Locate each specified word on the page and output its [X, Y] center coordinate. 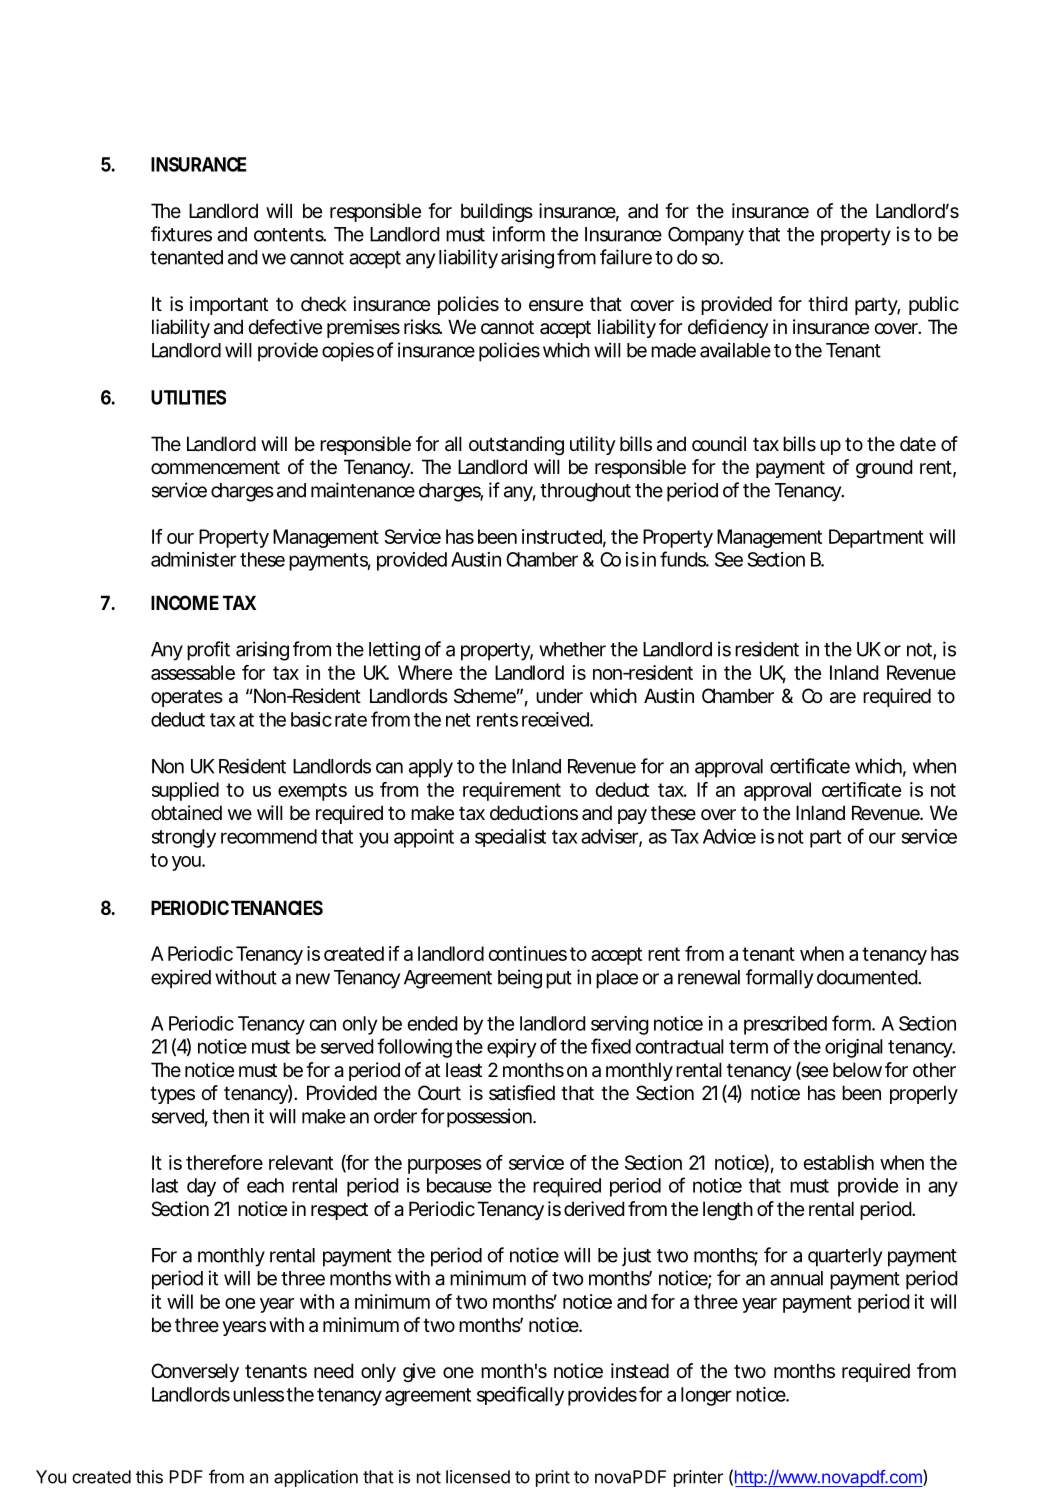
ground [884, 468]
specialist [510, 838]
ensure [556, 305]
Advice [729, 836]
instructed [564, 537]
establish [838, 1162]
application [316, 1478]
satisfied [522, 1093]
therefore [224, 1162]
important [229, 305]
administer [193, 559]
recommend [269, 836]
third [828, 303]
